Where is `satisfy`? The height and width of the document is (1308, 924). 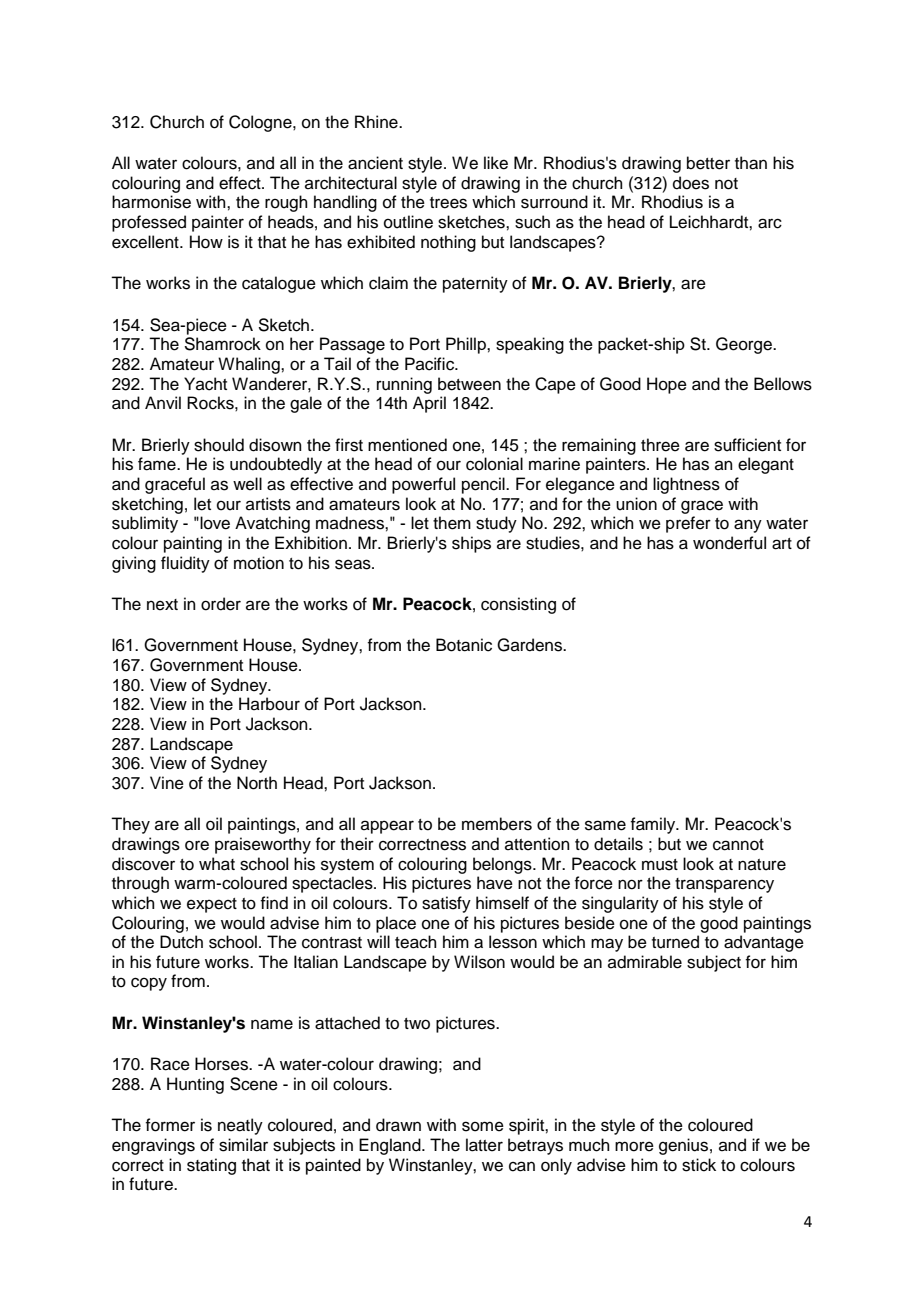 satisfy is located at coordinates (446, 904).
